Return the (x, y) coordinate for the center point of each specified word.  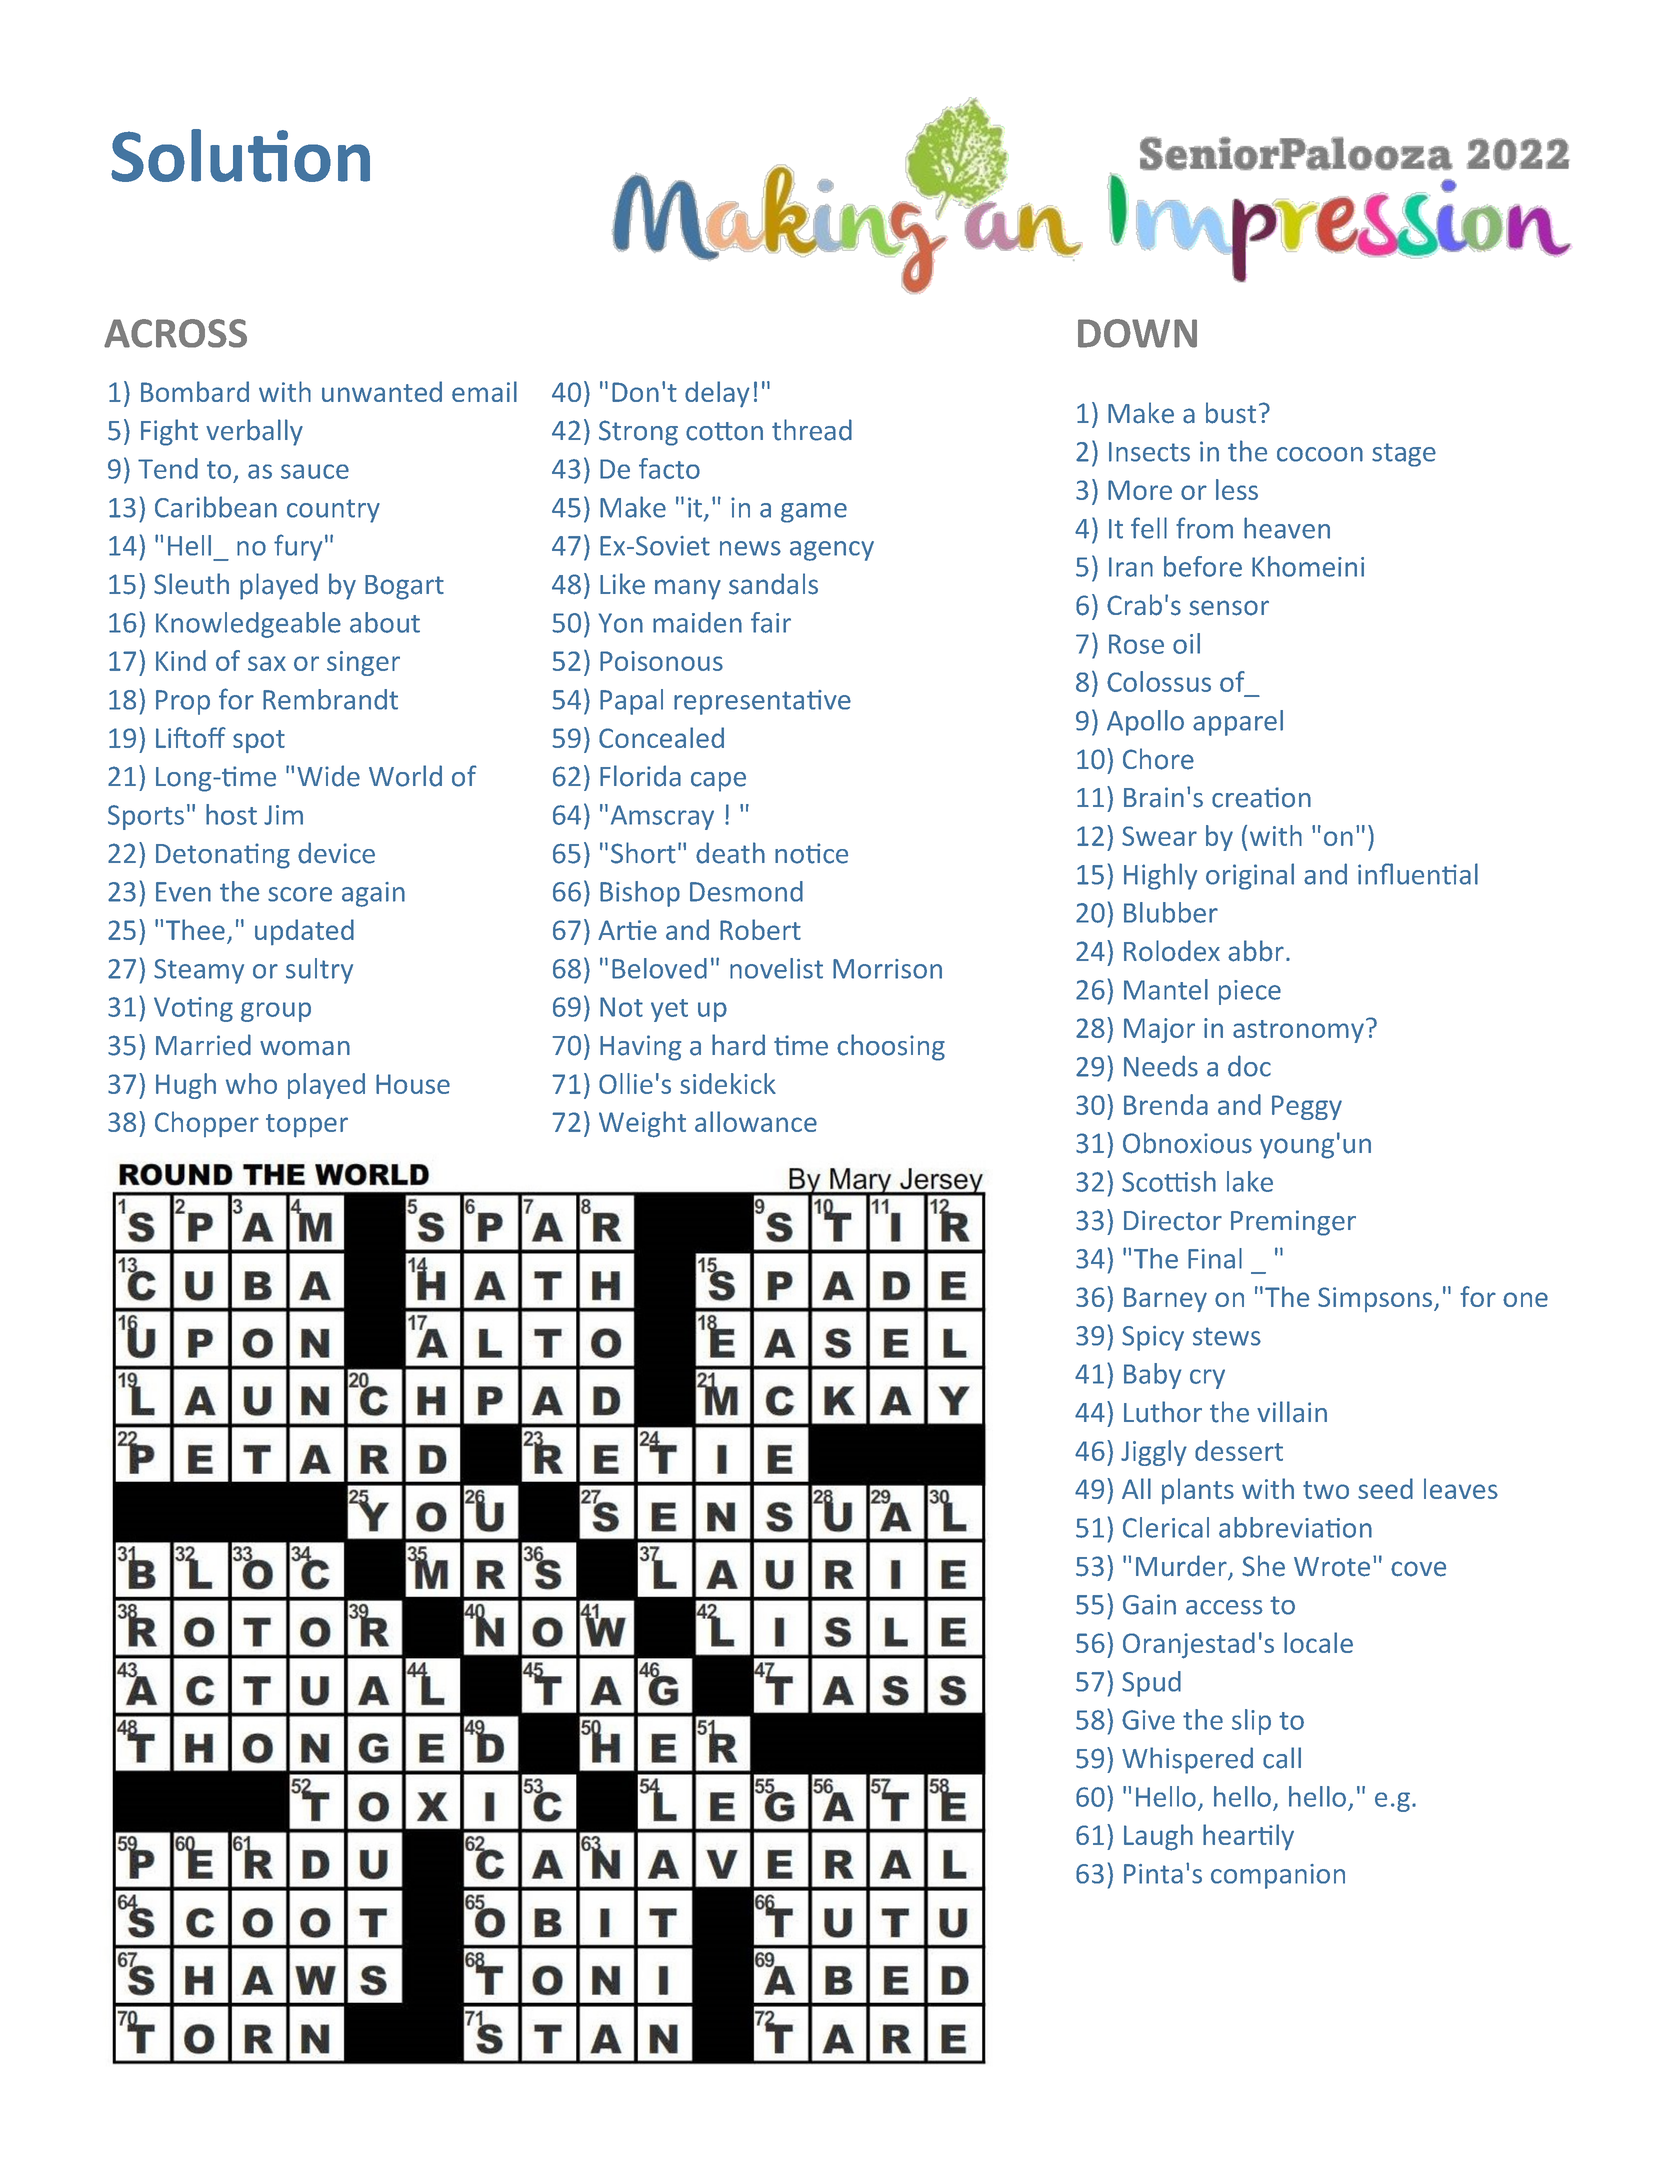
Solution (240, 155)
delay (717, 394)
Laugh (1158, 1837)
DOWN (1137, 333)
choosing (891, 1047)
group (276, 1012)
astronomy (1298, 1031)
